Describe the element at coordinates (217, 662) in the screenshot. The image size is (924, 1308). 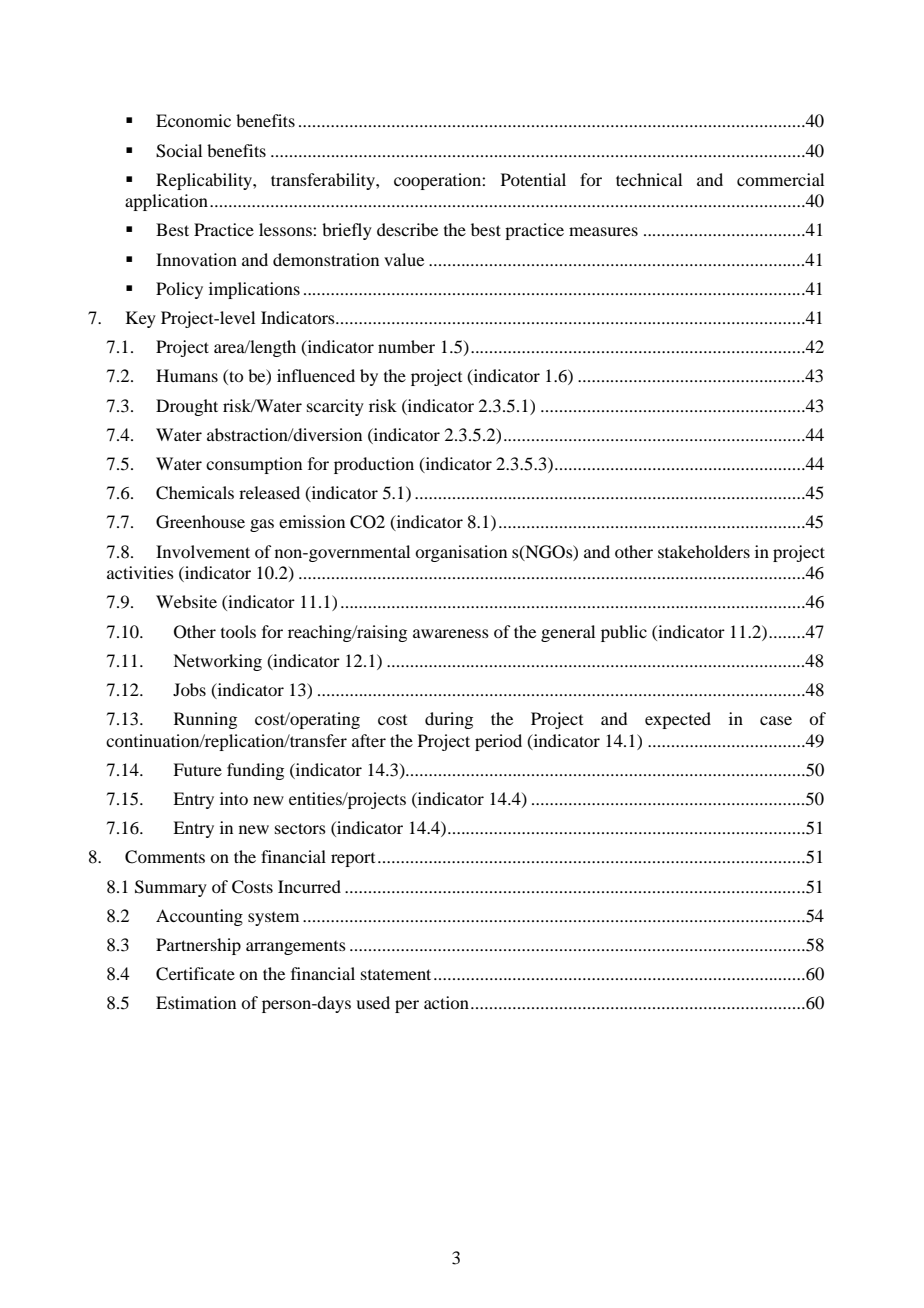
I see `Networking` at that location.
